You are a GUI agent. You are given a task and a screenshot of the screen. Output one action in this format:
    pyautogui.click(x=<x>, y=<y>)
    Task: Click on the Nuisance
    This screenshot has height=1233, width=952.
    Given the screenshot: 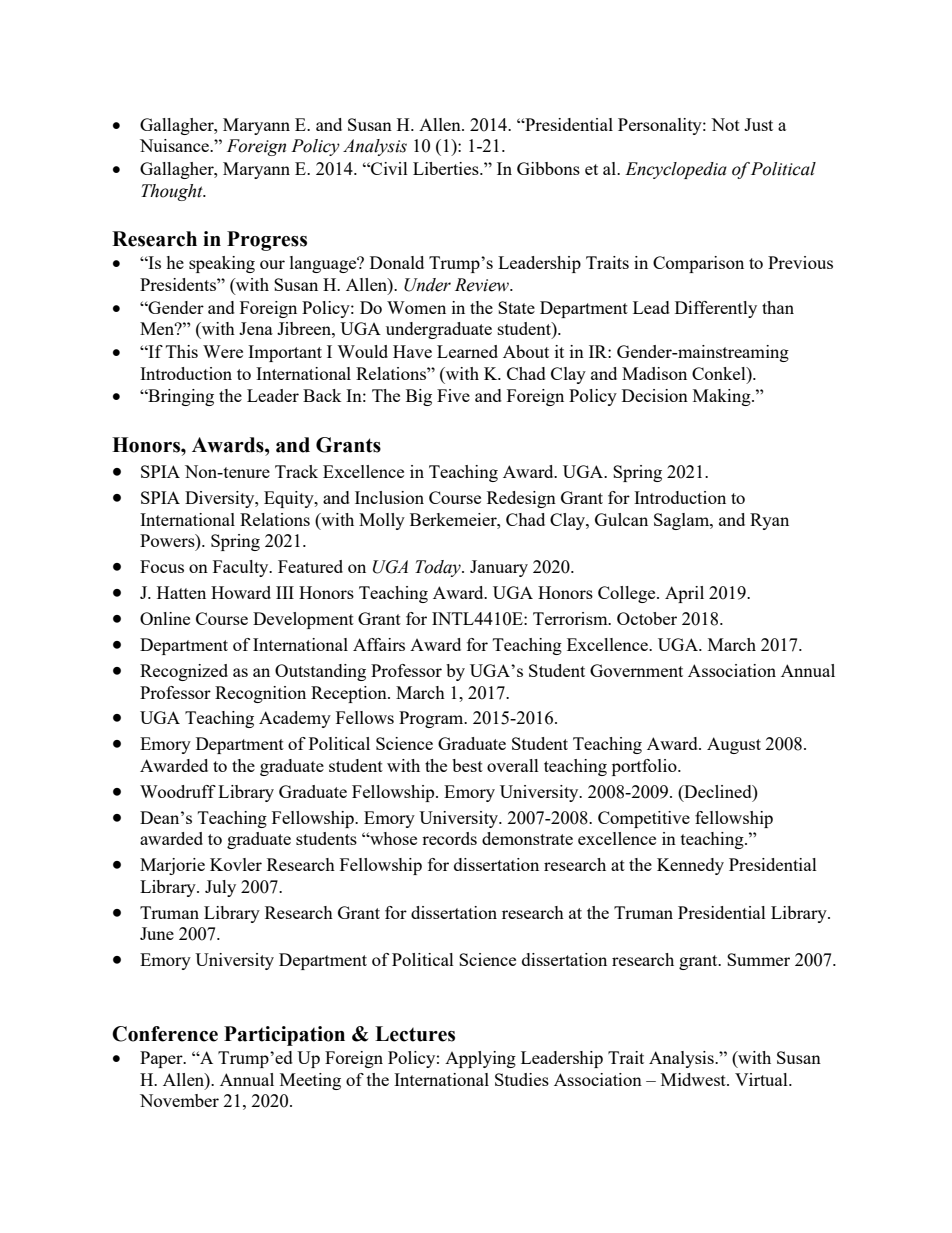 What is the action you would take?
    pyautogui.click(x=175, y=145)
